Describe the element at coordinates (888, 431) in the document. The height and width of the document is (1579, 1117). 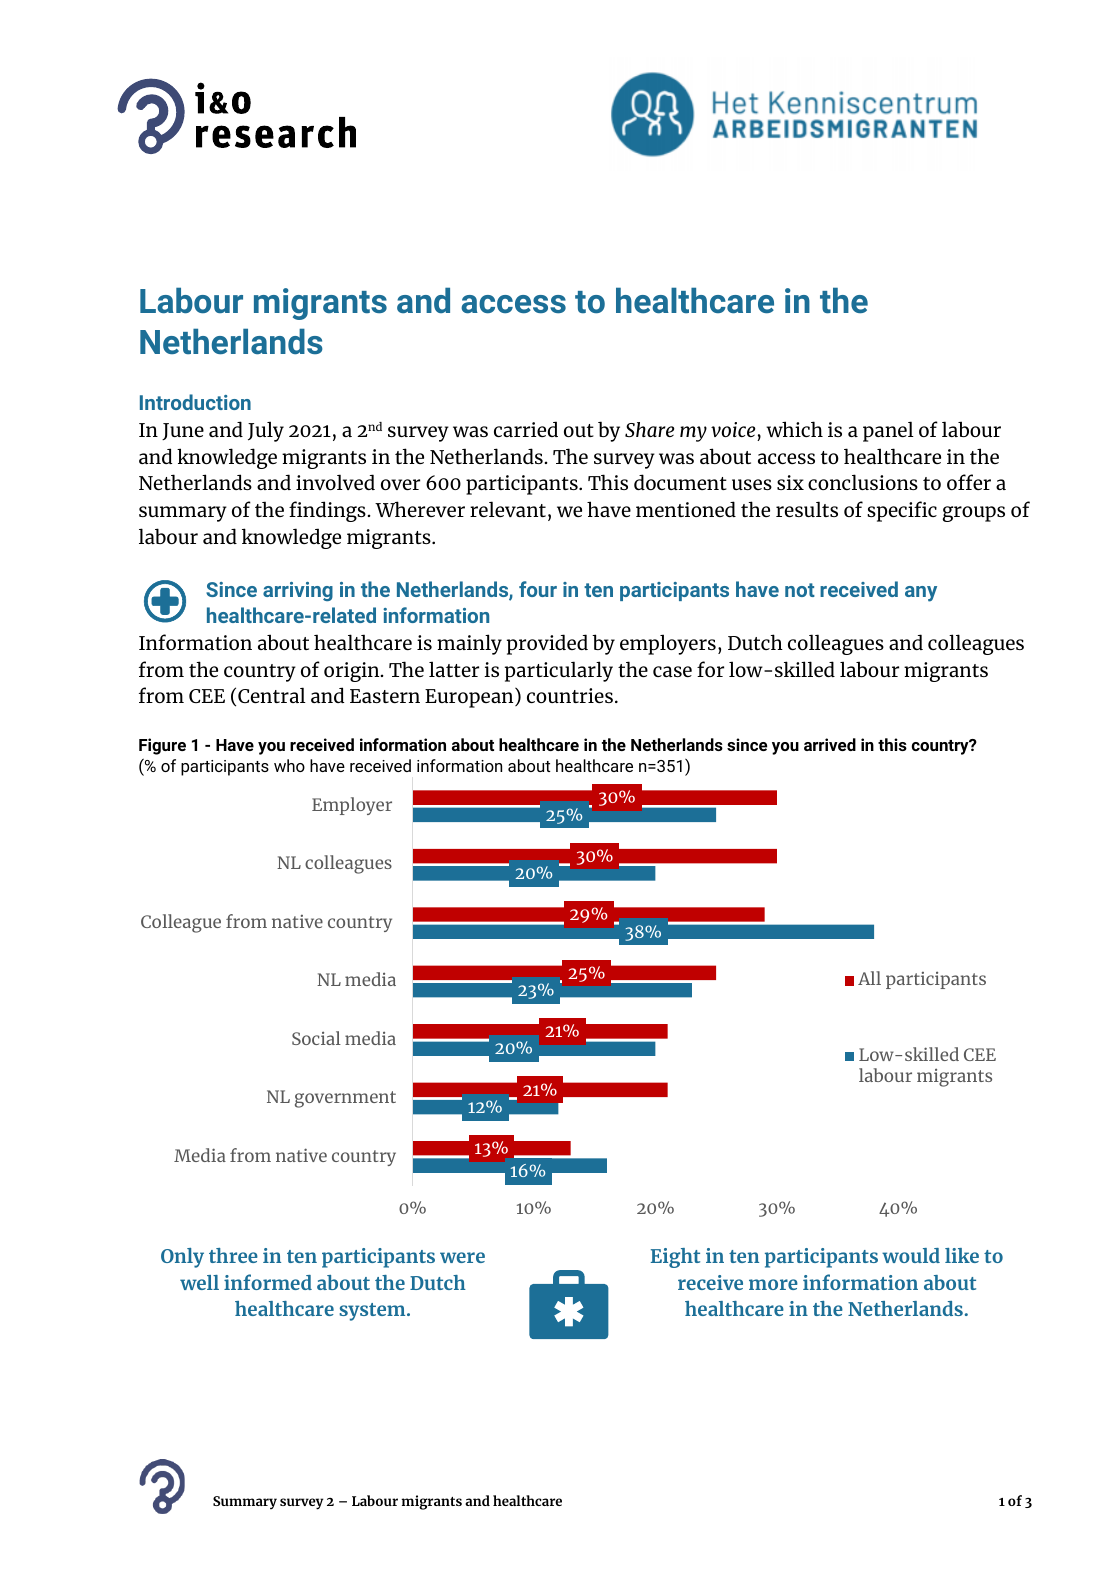
I see `panel` at that location.
